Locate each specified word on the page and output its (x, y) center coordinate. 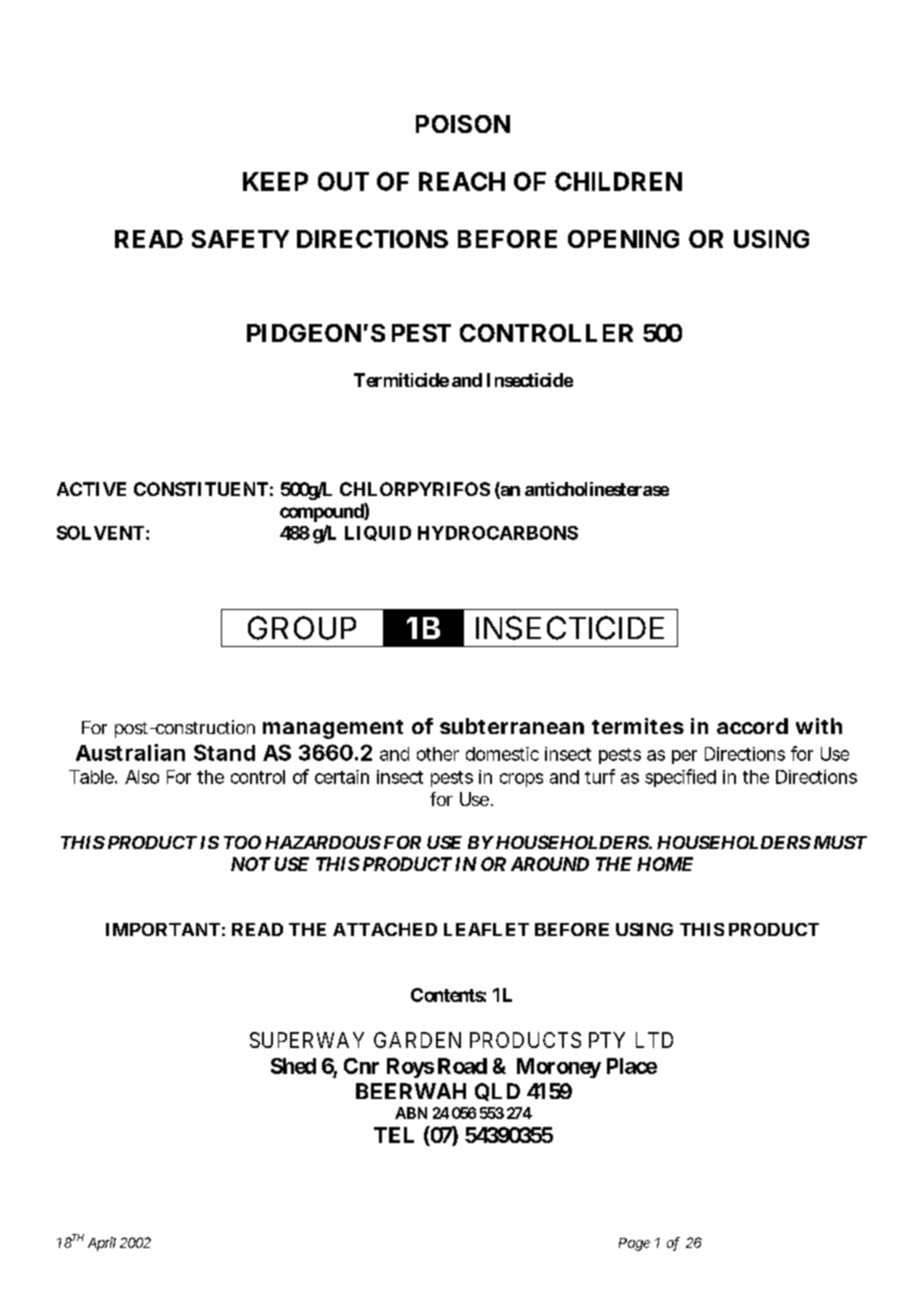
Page (634, 1244)
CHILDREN (618, 181)
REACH (462, 181)
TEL (394, 1135)
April (102, 1244)
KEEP (275, 181)
